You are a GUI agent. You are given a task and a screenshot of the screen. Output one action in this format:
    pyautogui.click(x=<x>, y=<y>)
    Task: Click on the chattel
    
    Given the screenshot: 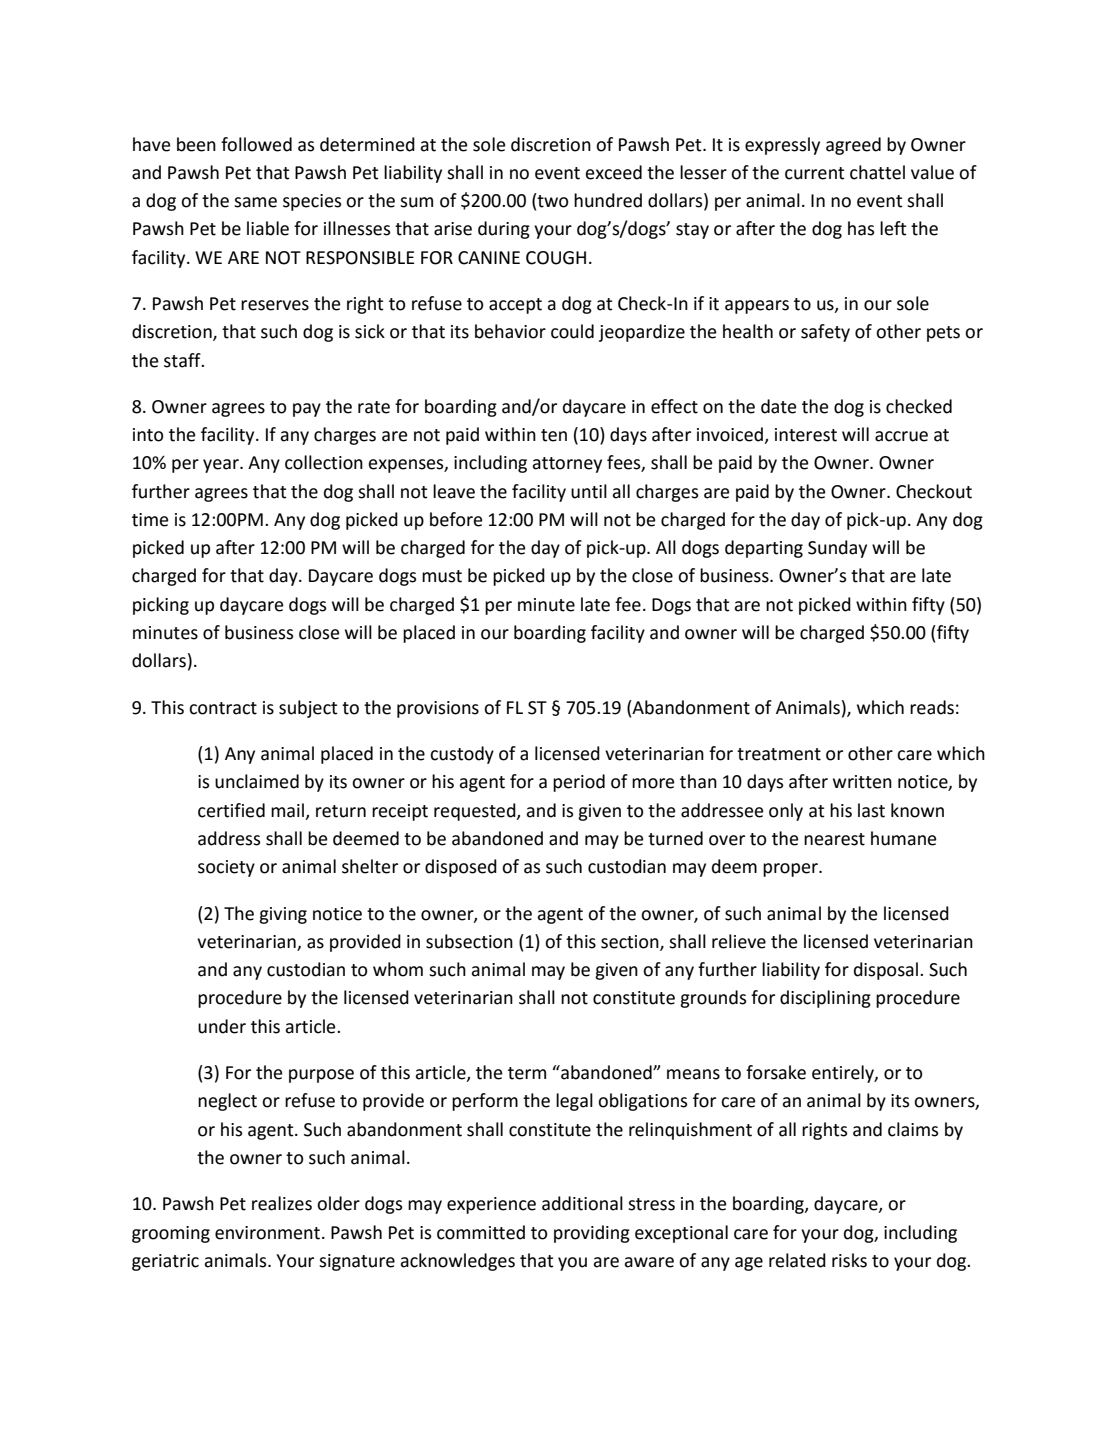 What is the action you would take?
    pyautogui.click(x=877, y=172)
